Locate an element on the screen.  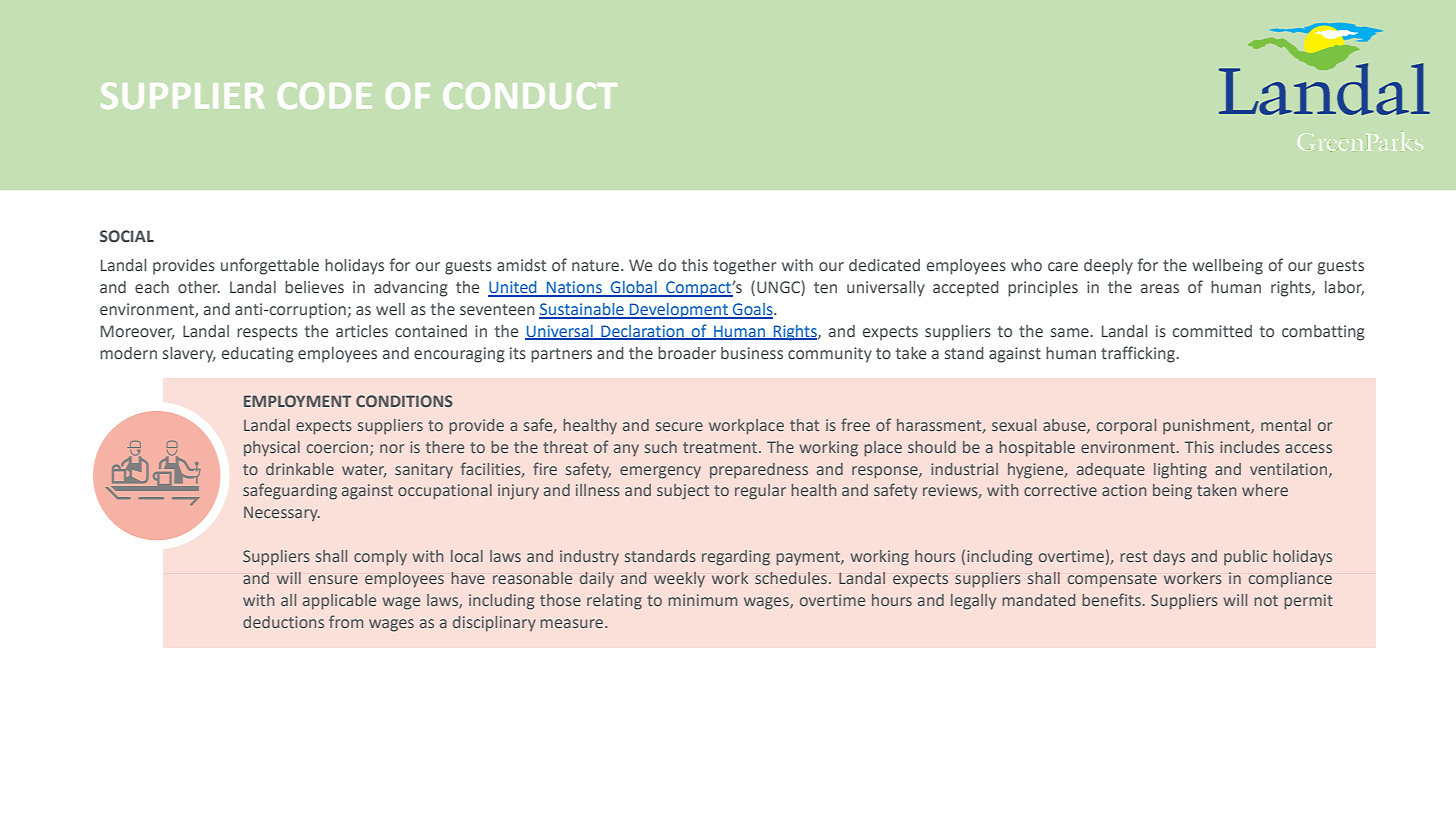
deeply is located at coordinates (1108, 267).
